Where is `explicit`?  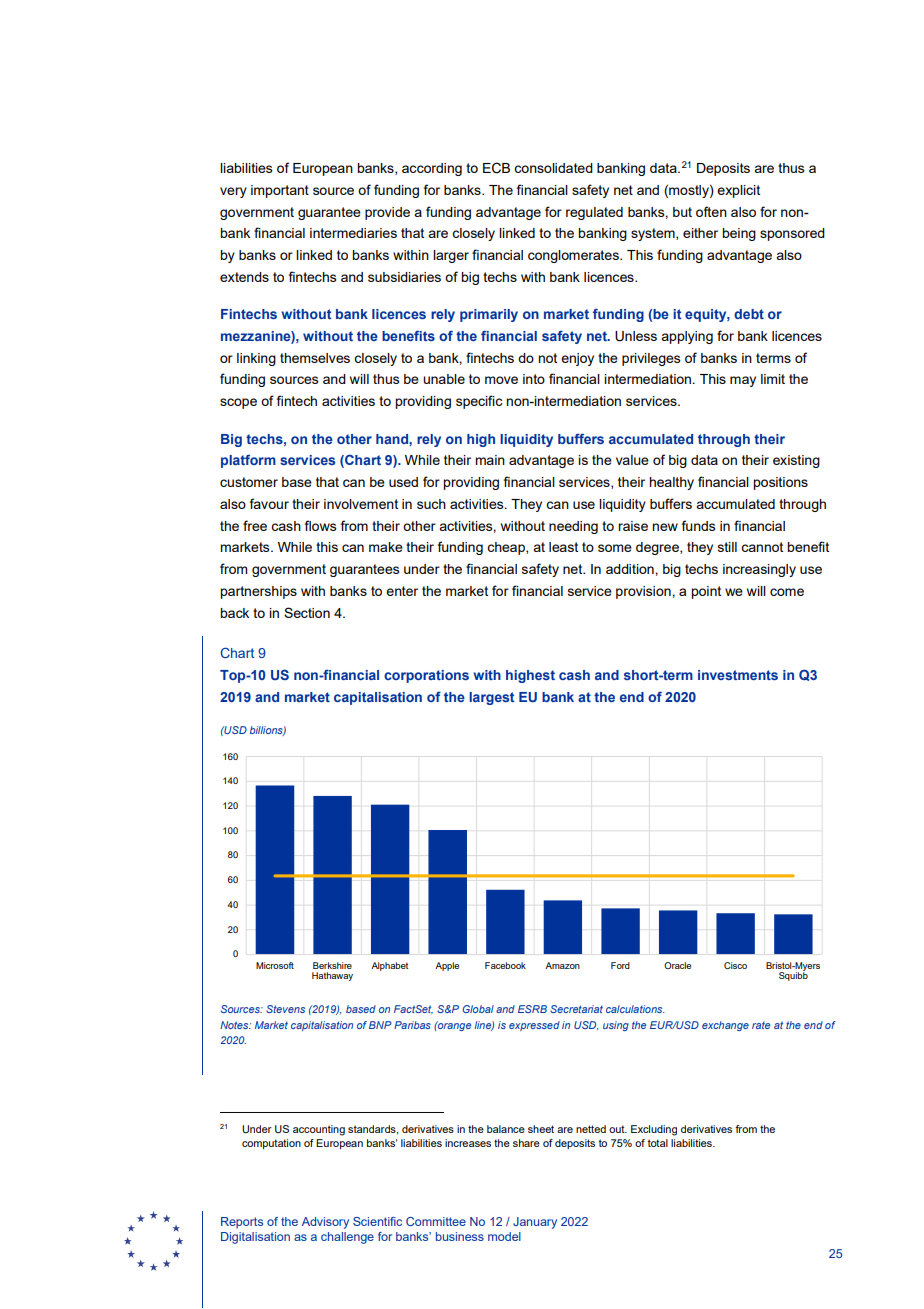 explicit is located at coordinates (738, 191).
